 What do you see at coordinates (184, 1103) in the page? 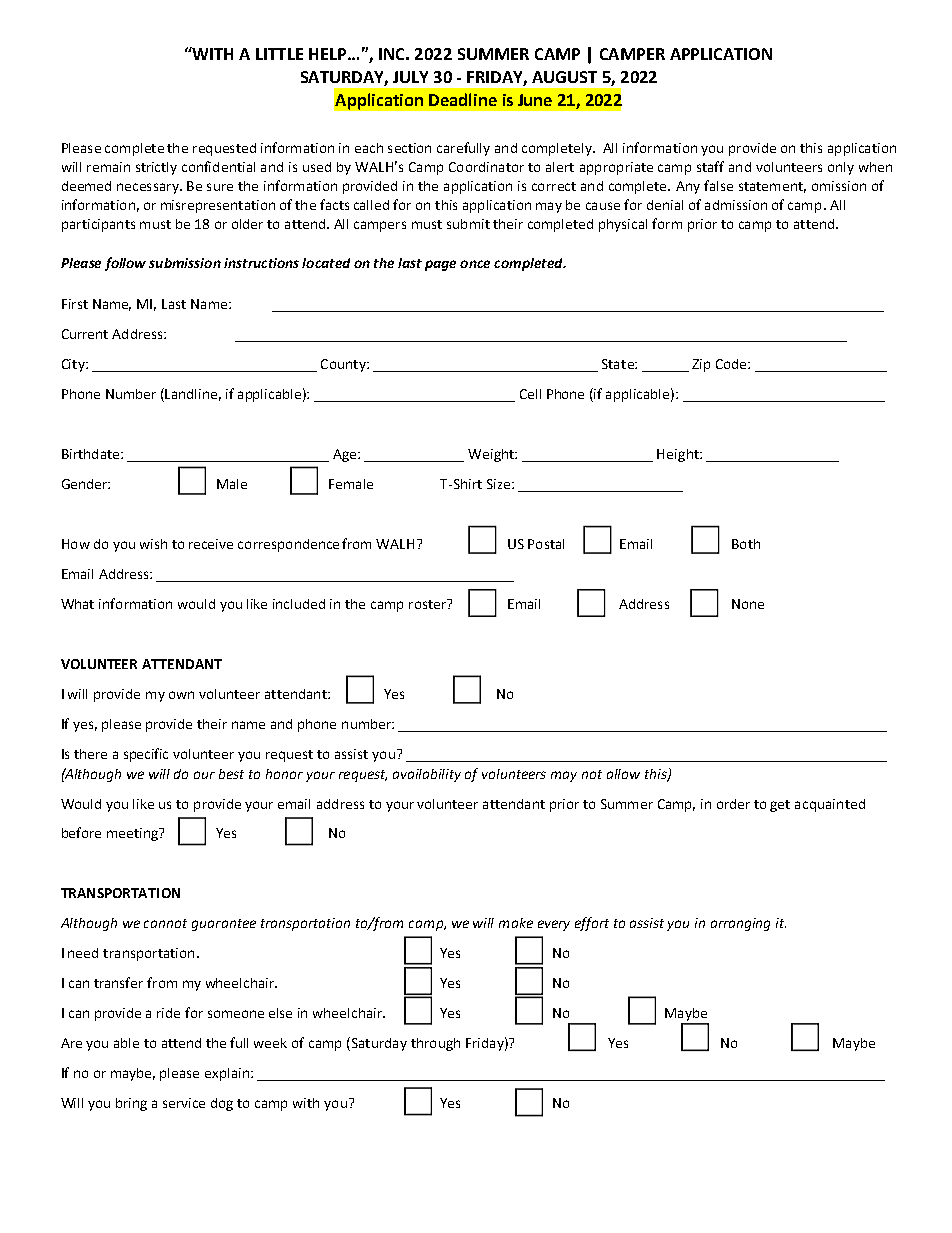
I see `service` at bounding box center [184, 1103].
